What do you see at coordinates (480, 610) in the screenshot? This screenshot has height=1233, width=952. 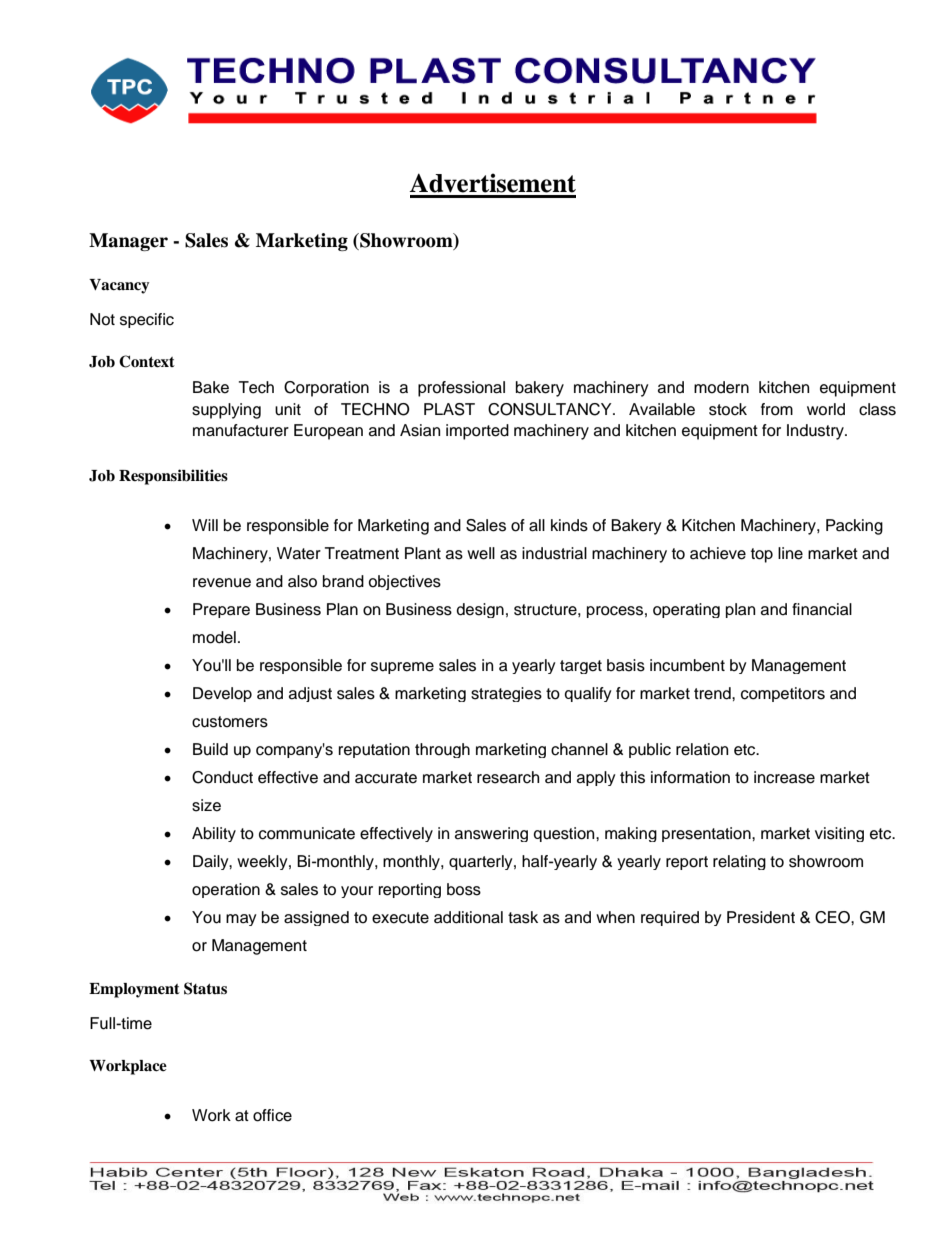 I see `design` at bounding box center [480, 610].
